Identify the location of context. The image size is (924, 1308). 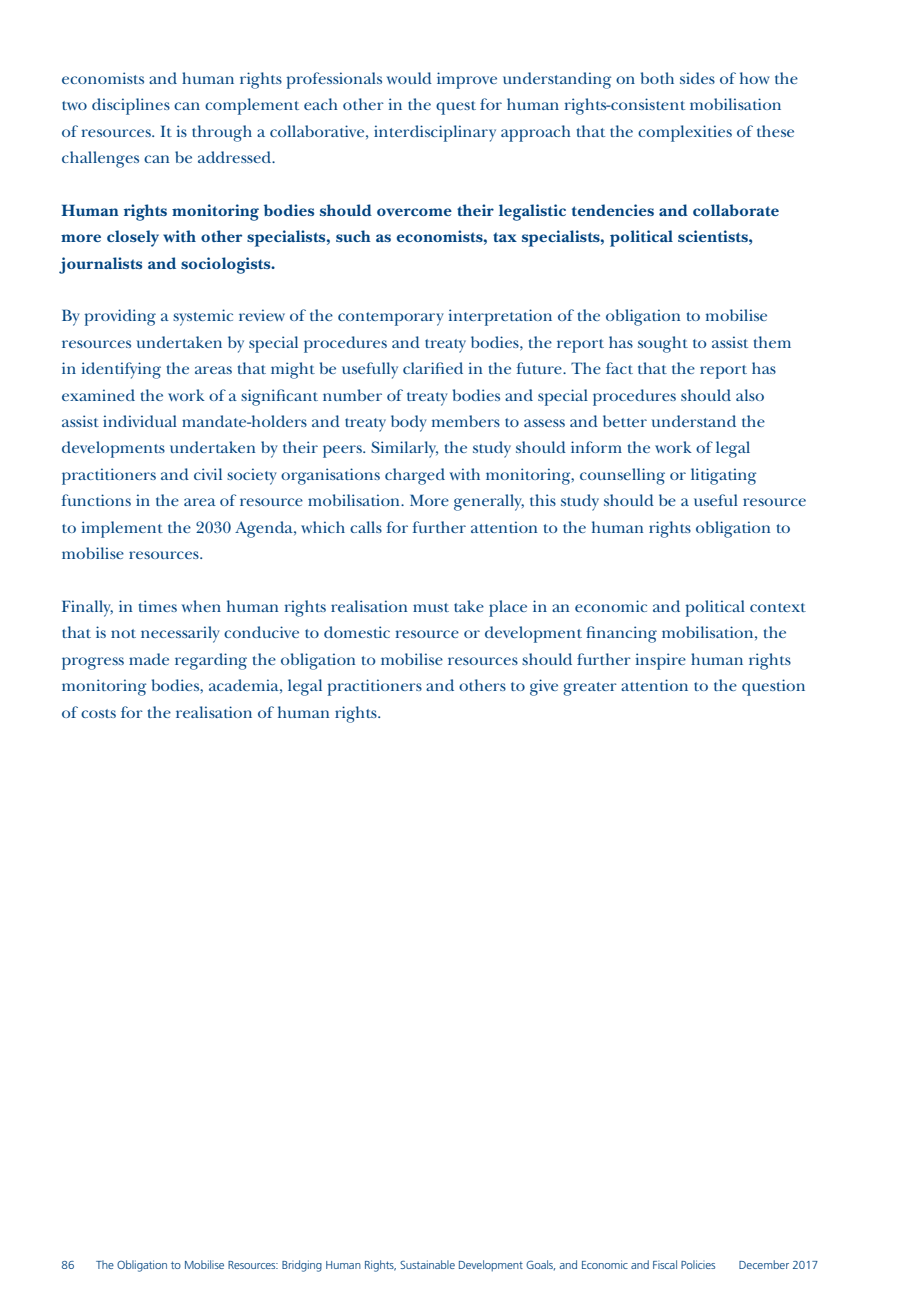
(778, 607).
